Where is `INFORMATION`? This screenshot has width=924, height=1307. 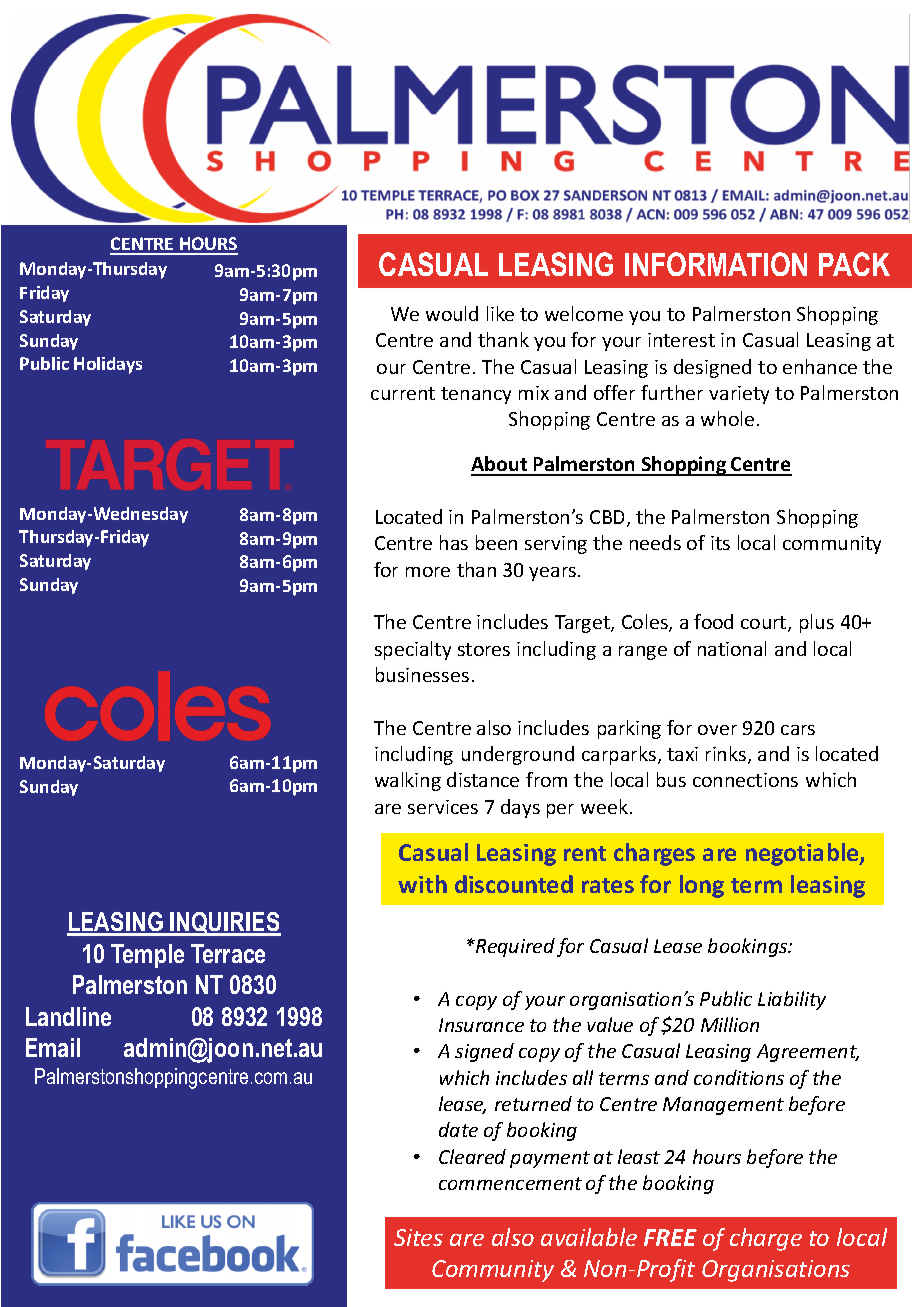
INFORMATION is located at coordinates (716, 264).
